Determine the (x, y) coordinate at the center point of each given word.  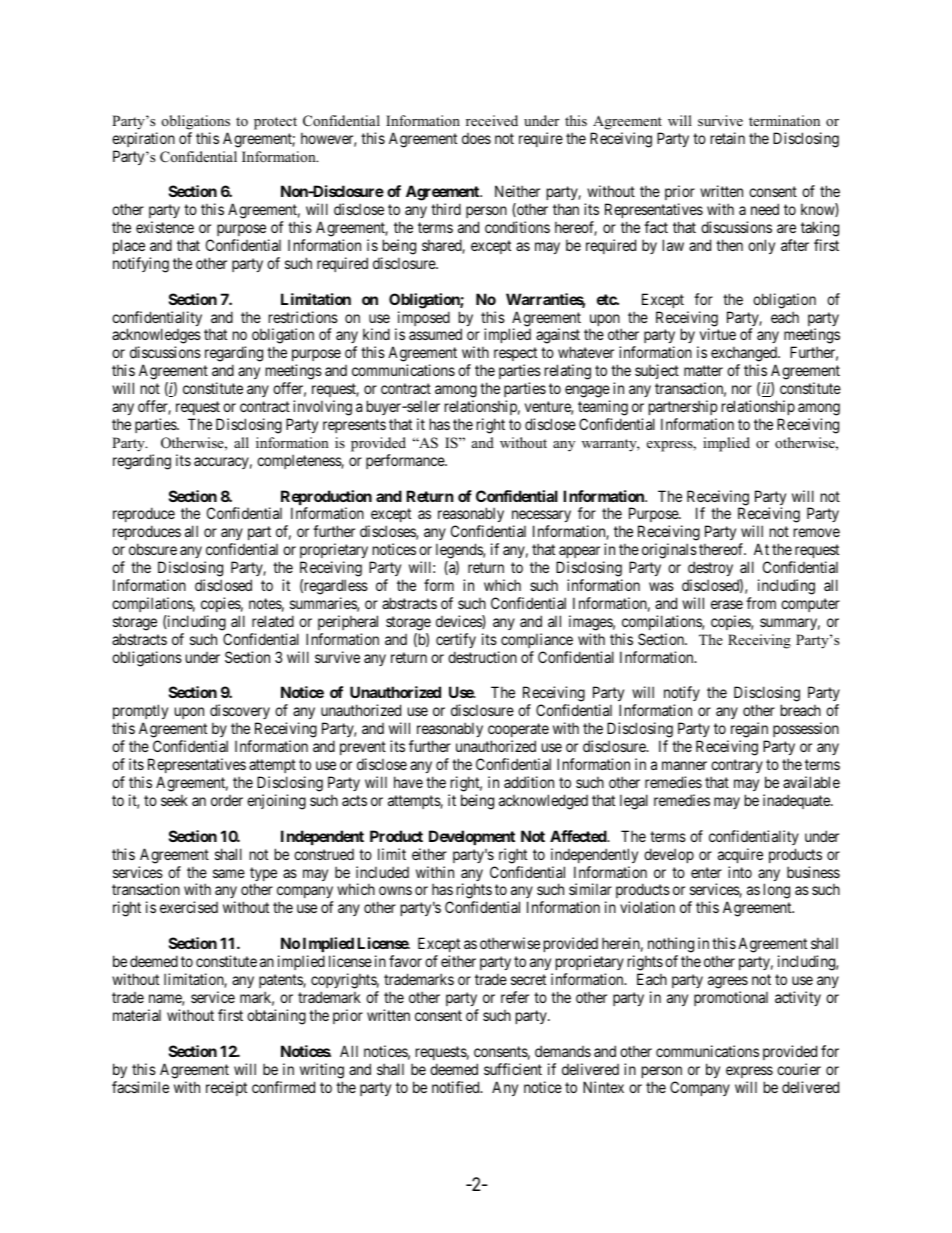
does (476, 138)
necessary (541, 518)
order (227, 800)
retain (728, 138)
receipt (226, 1088)
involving (322, 408)
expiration (143, 139)
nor (742, 389)
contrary (737, 768)
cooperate (518, 732)
